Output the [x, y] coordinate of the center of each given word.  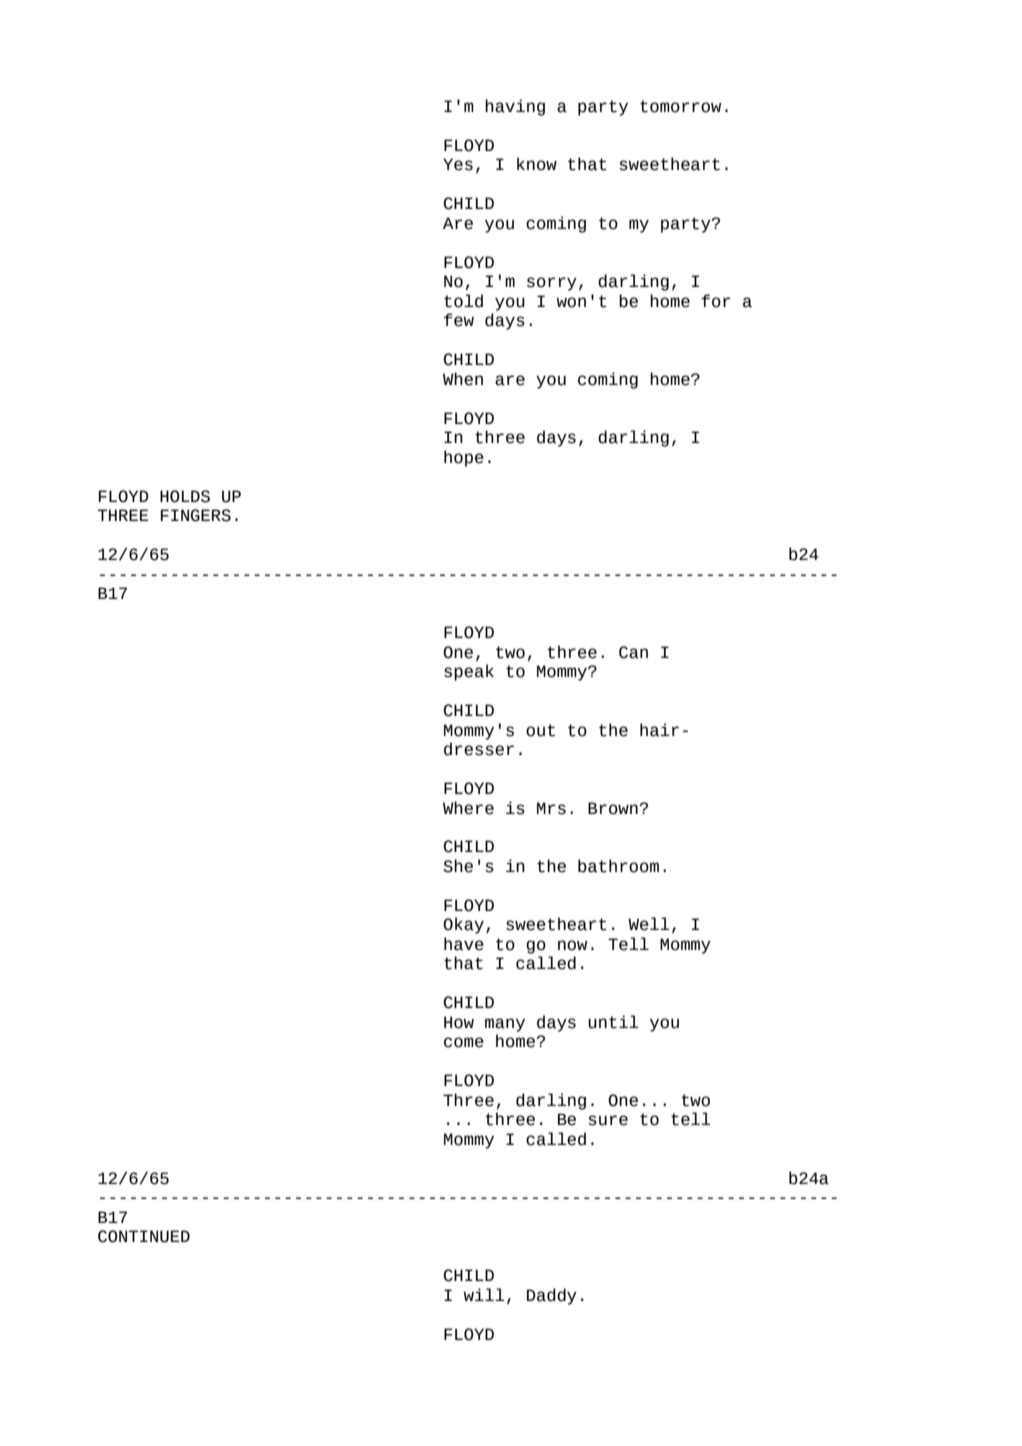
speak [469, 672]
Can [633, 652]
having [515, 107]
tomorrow [680, 106]
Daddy [552, 1296]
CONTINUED [144, 1236]
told [463, 301]
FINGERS [196, 515]
